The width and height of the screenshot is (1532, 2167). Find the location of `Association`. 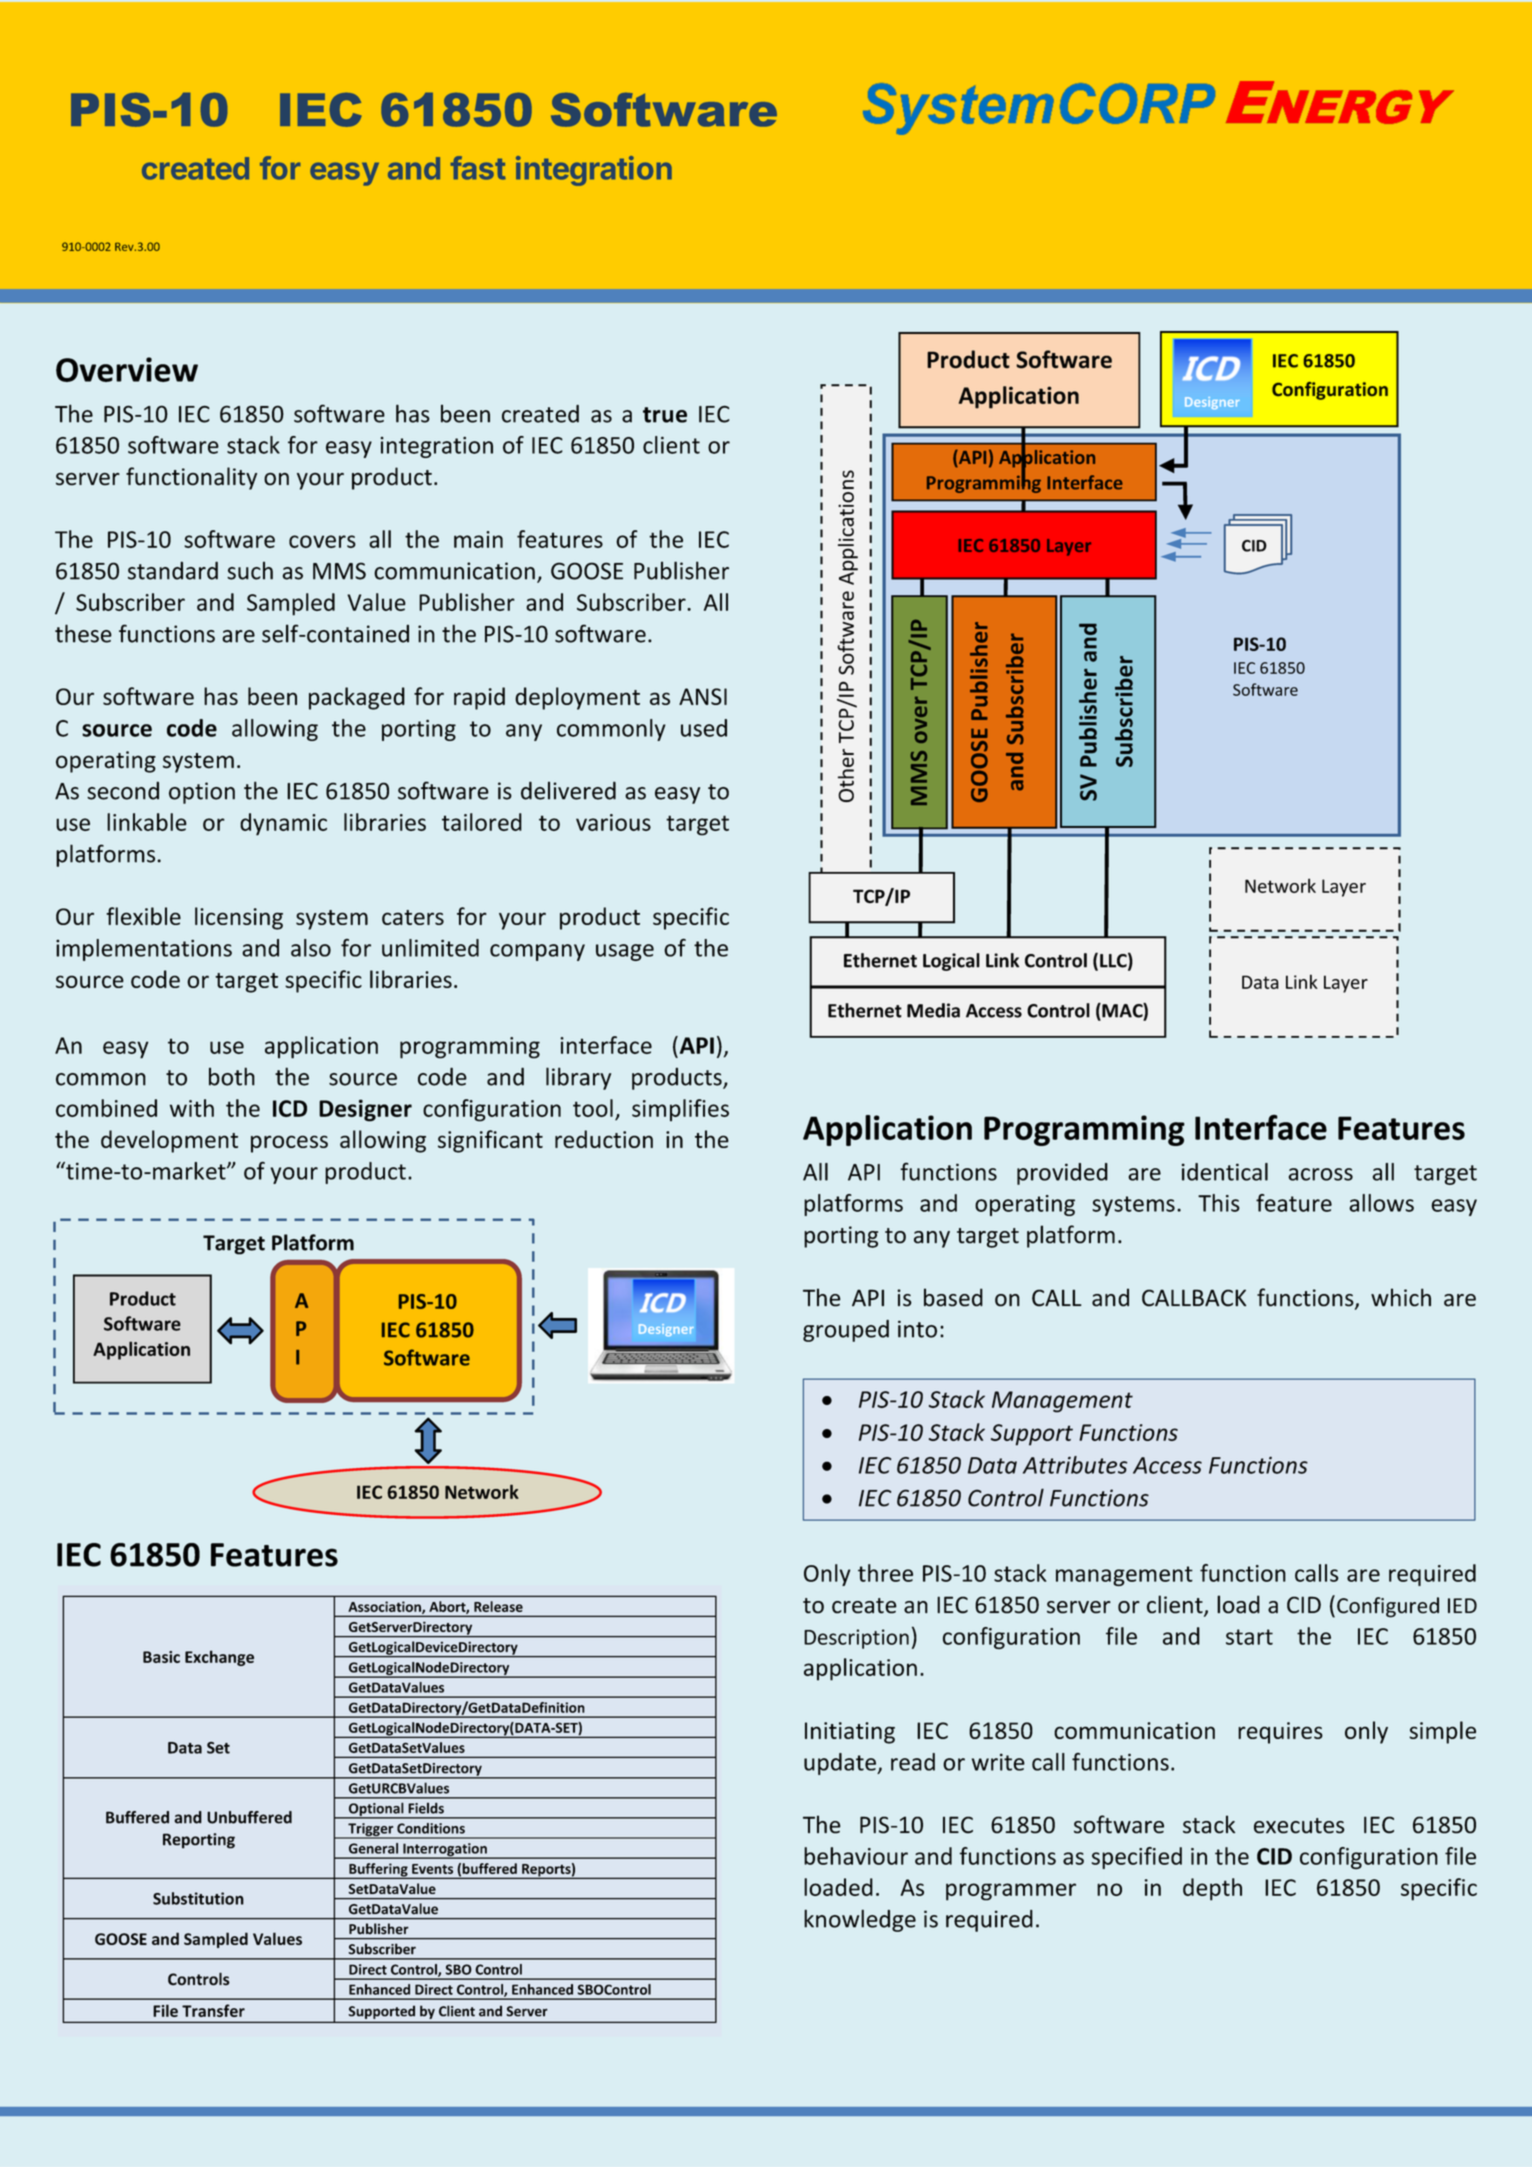

Association is located at coordinates (385, 1607).
